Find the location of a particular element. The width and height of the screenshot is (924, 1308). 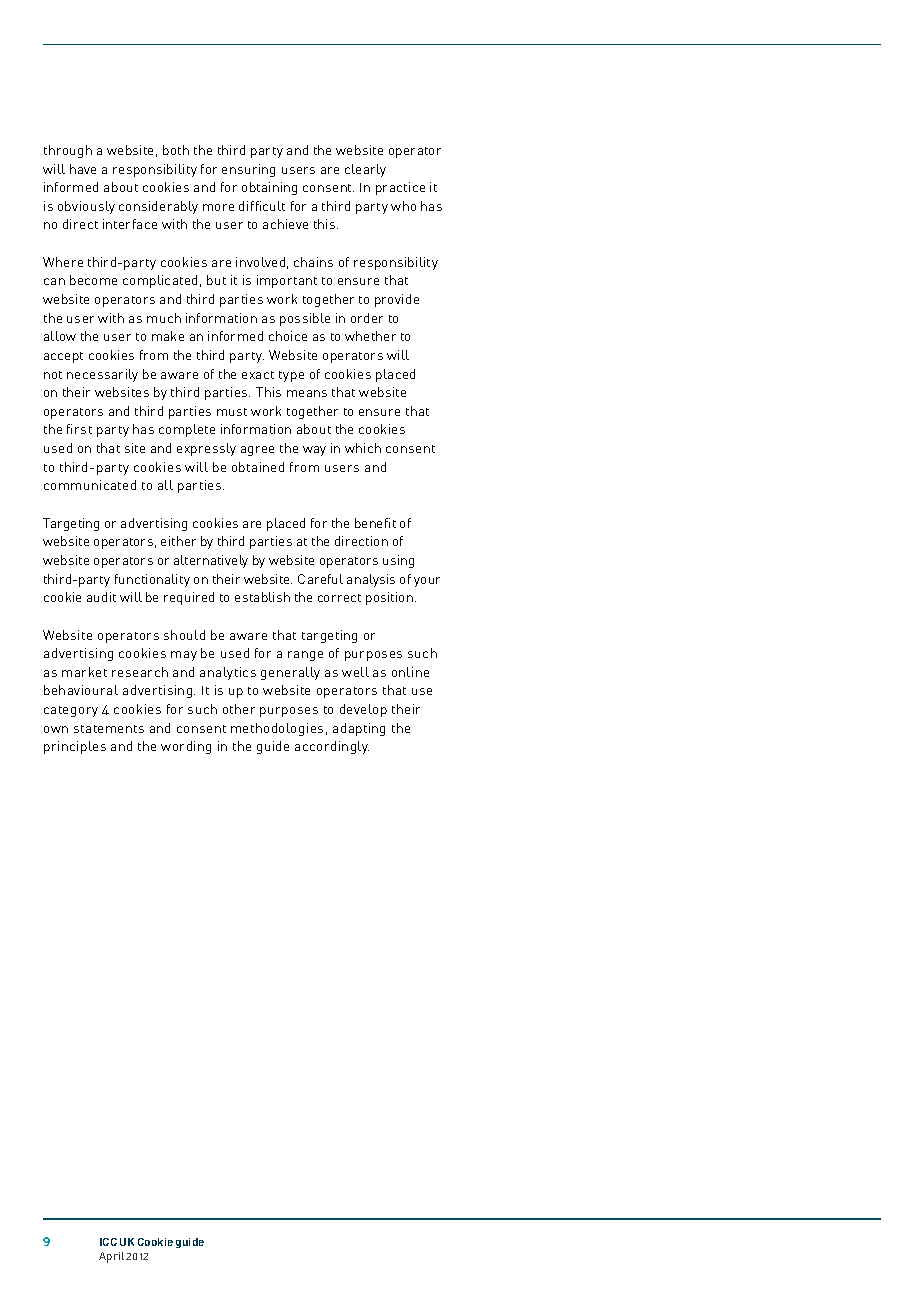

adapting is located at coordinates (359, 729).
